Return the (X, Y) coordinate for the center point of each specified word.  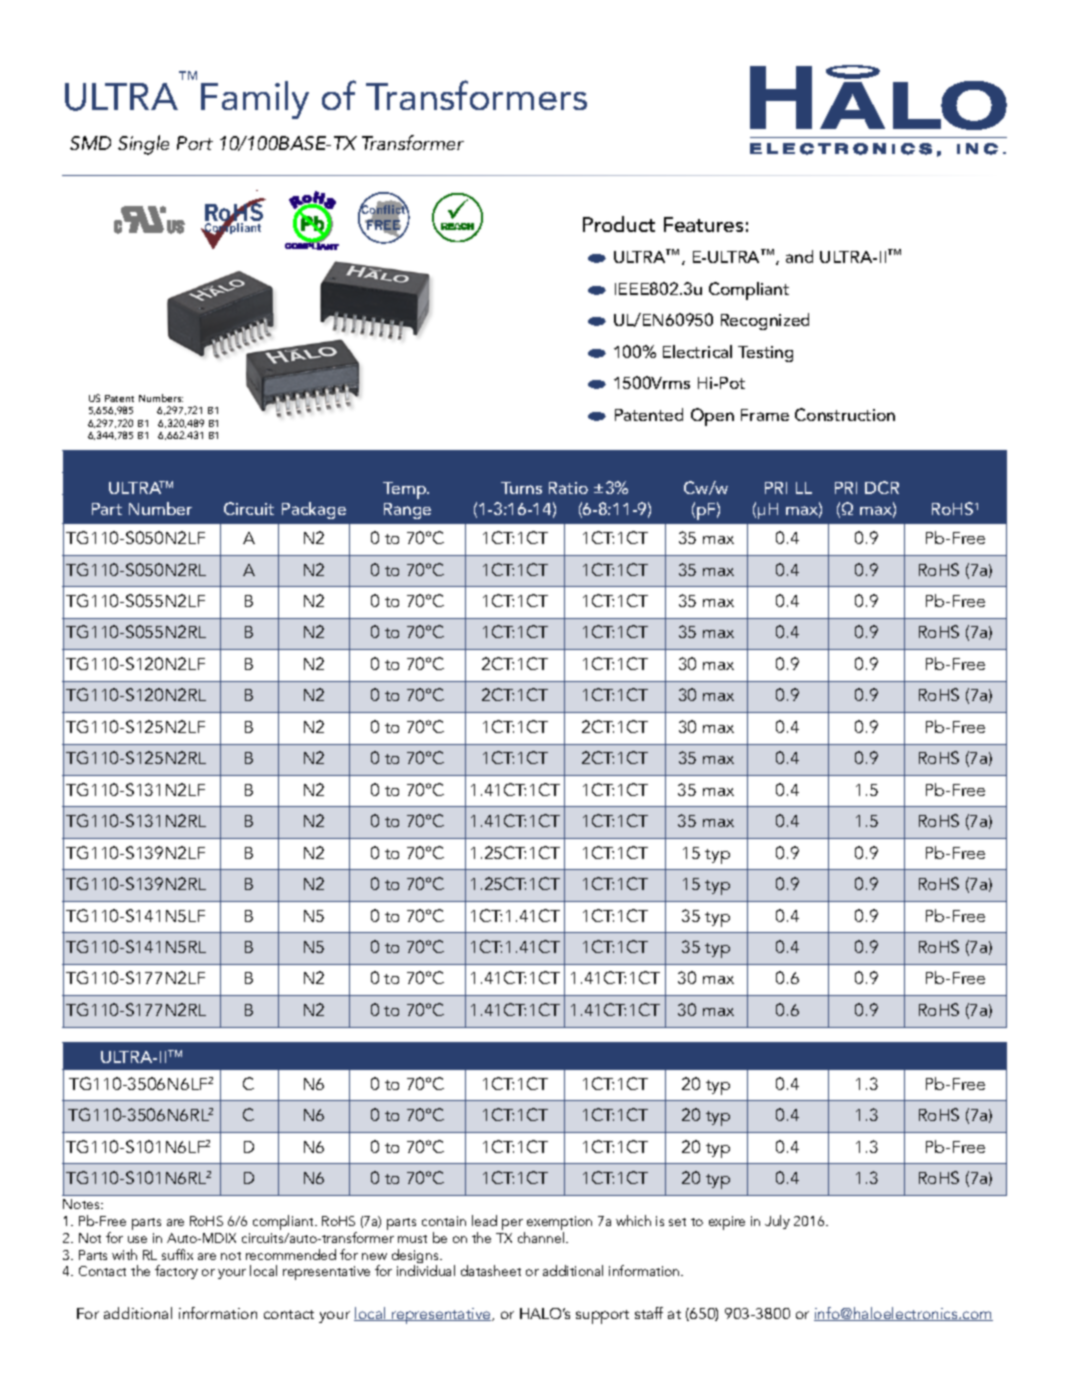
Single (143, 145)
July (777, 1222)
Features (703, 224)
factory (176, 1272)
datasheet (491, 1270)
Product (619, 224)
